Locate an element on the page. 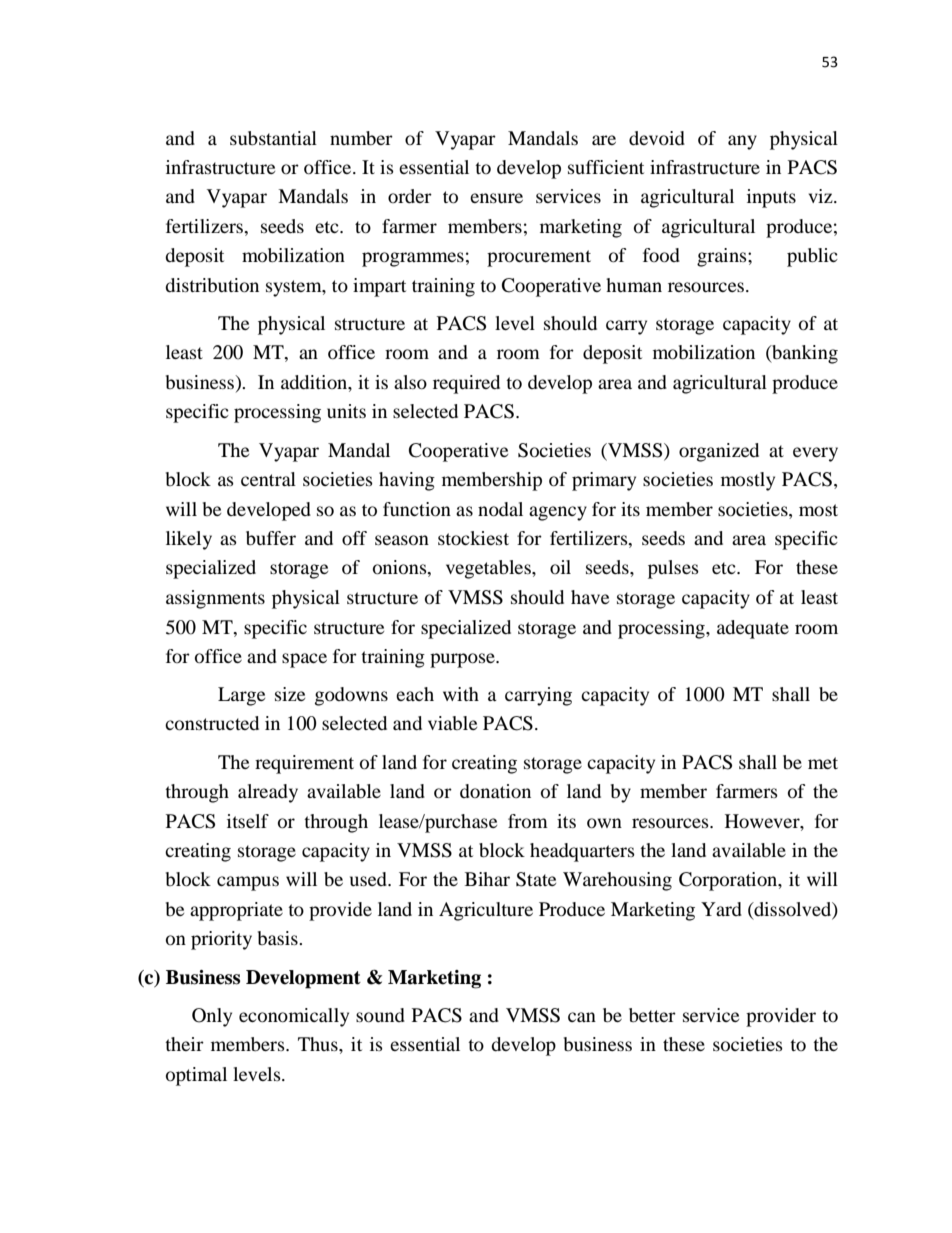  central is located at coordinates (268, 479).
